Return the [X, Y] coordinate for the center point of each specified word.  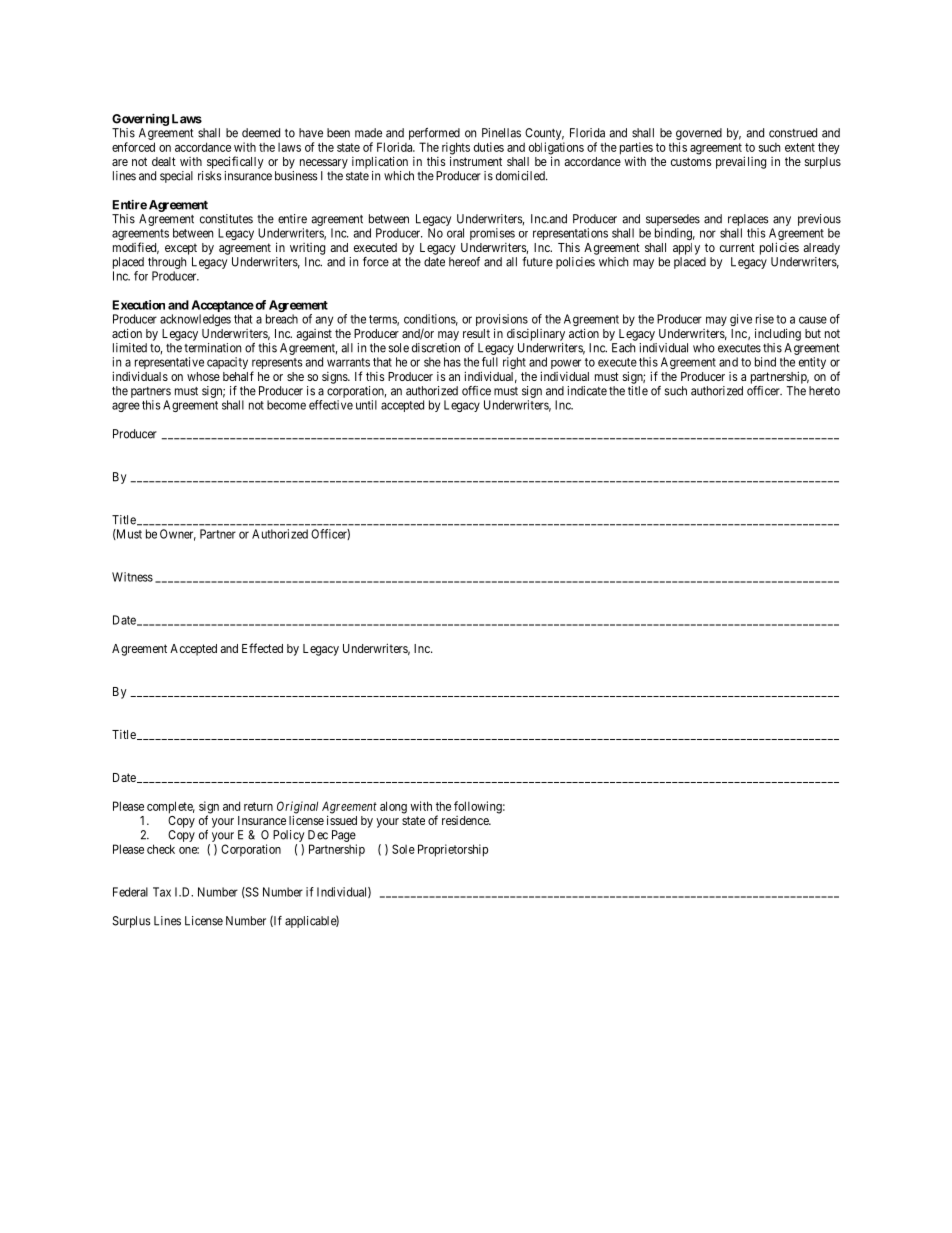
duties [489, 147]
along [393, 807]
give [741, 320]
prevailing [741, 162]
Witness [132, 577]
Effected [262, 648]
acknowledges [195, 320]
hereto [824, 391]
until [366, 405]
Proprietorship [453, 850]
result [476, 333]
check [161, 849]
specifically [235, 162]
